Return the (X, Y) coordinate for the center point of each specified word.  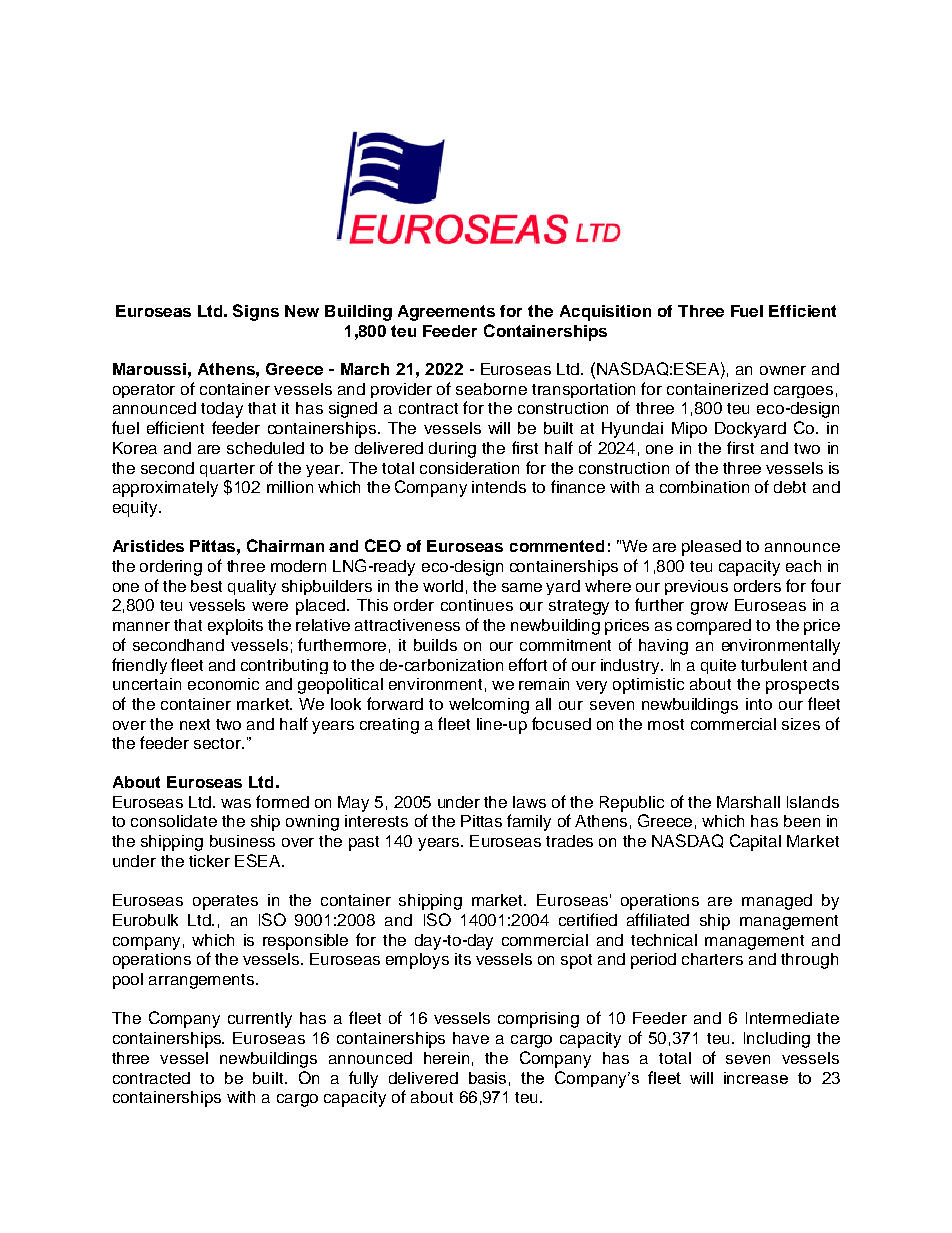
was (236, 803)
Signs (256, 312)
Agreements (446, 313)
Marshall (748, 802)
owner (783, 370)
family (529, 822)
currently (260, 1020)
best (206, 586)
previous (696, 587)
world (443, 586)
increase (756, 1078)
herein (446, 1058)
